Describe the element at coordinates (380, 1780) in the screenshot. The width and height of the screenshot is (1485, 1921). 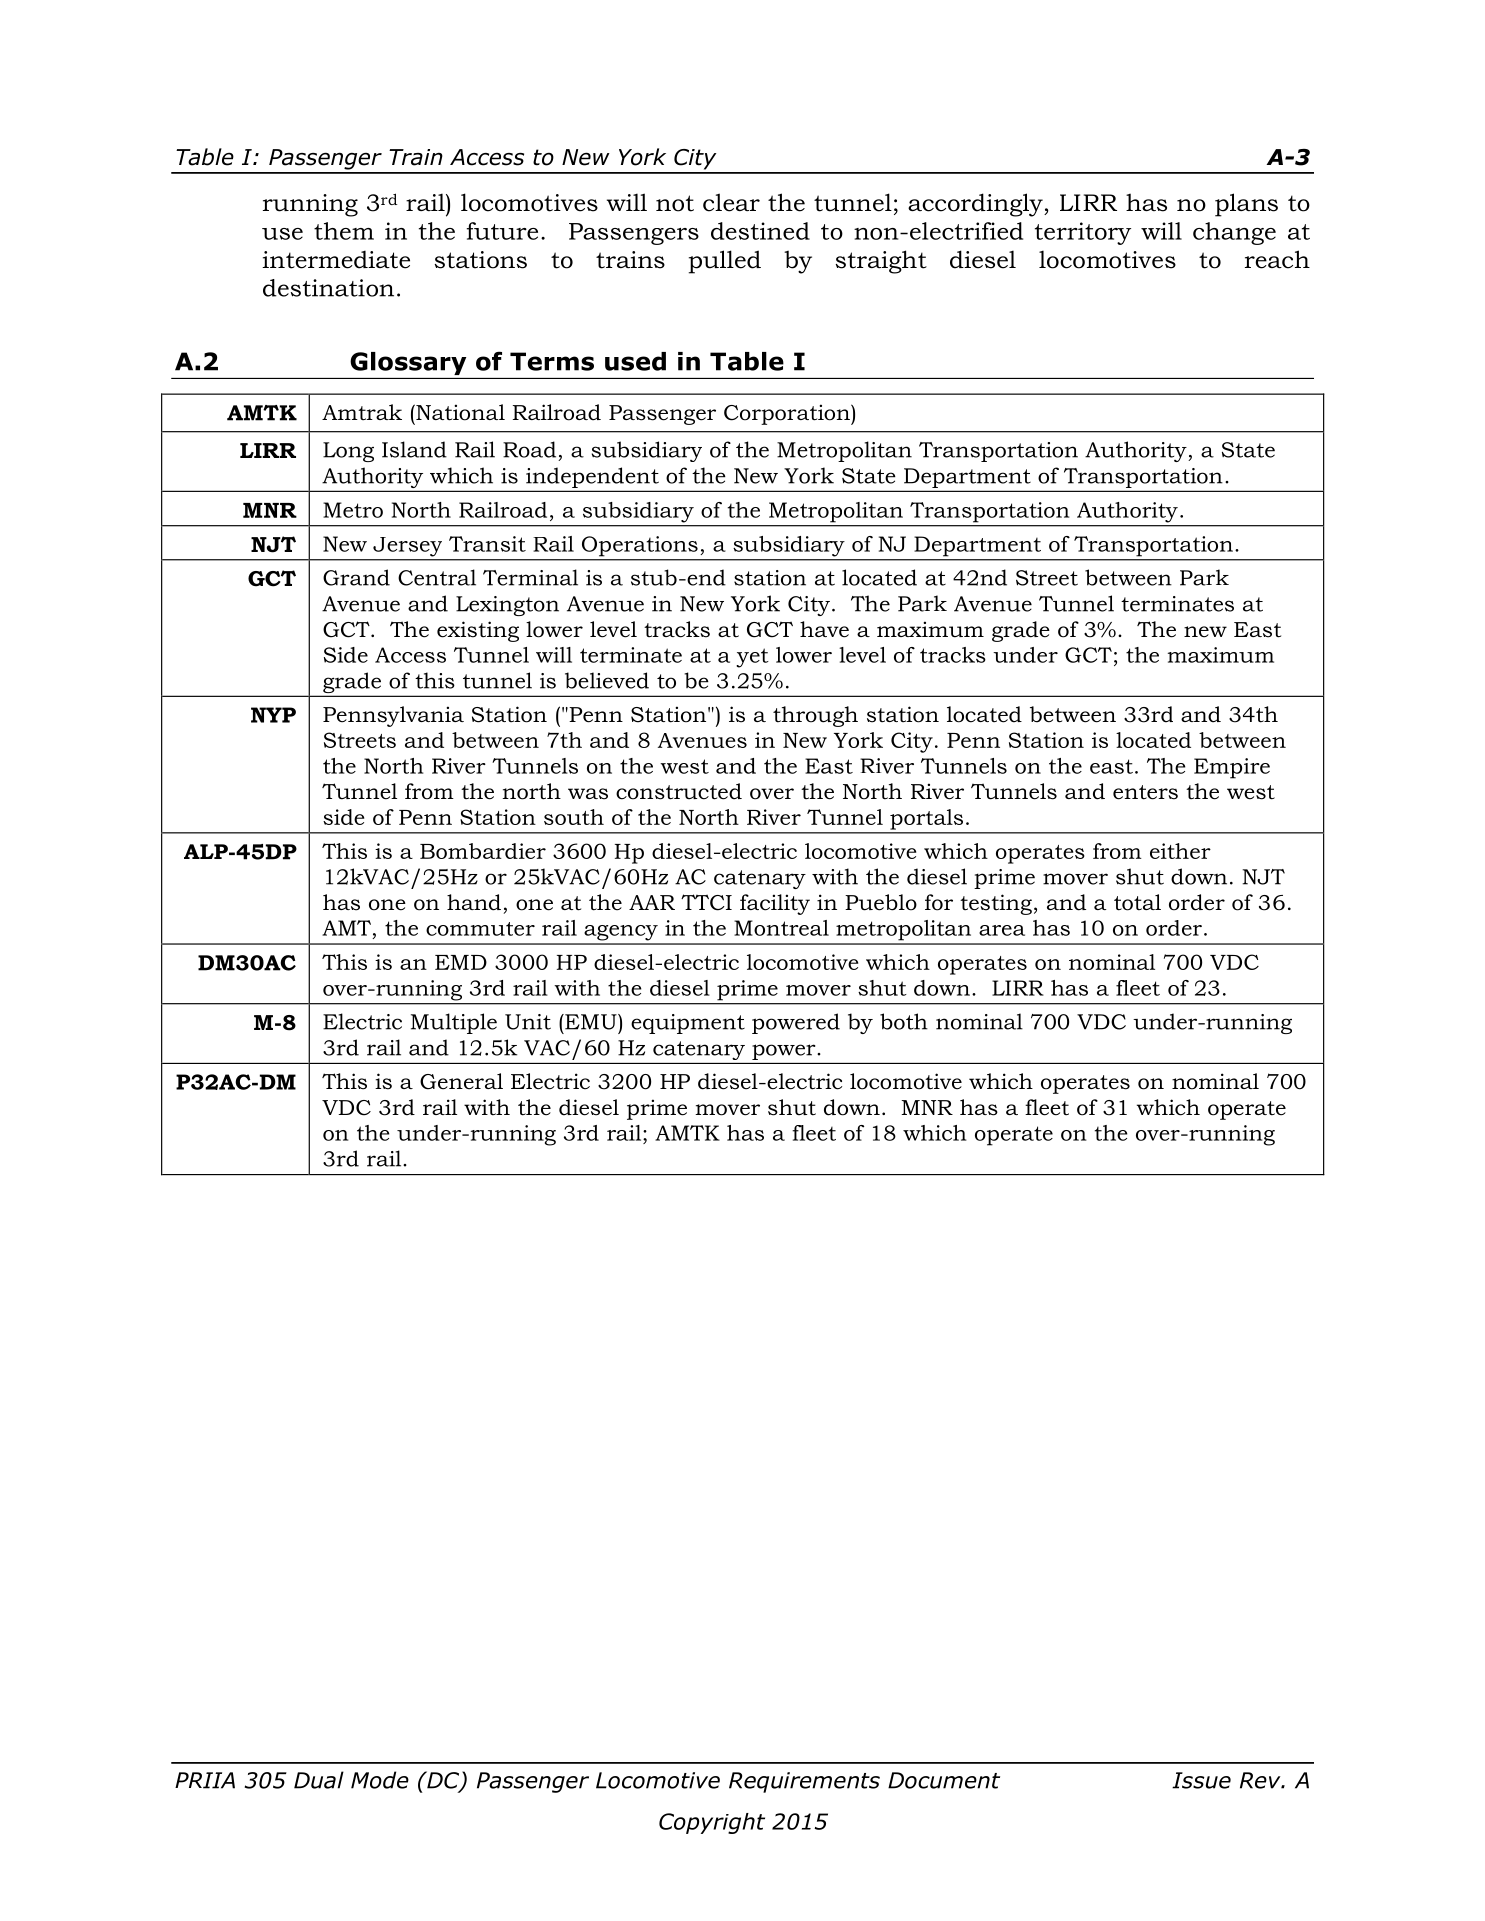
I see `Mode` at that location.
